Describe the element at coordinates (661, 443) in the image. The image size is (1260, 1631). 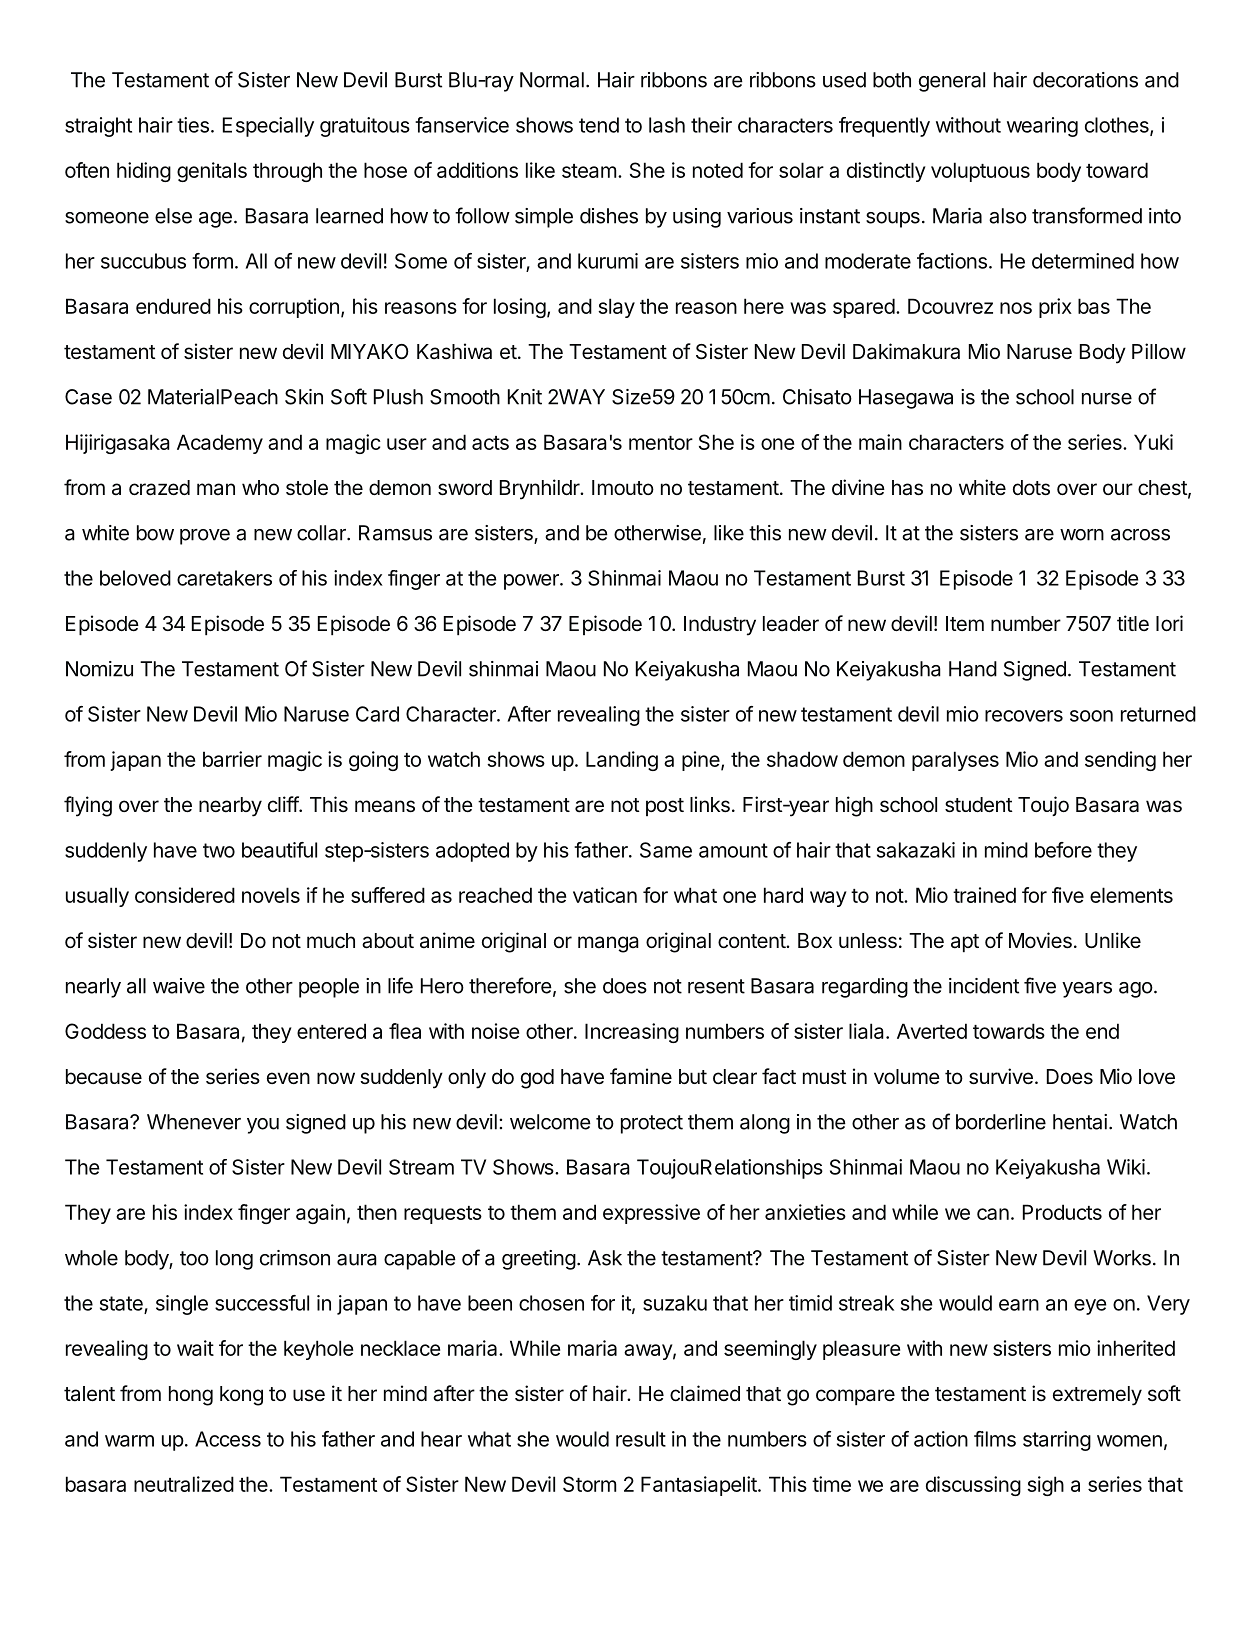
I see `mentor` at that location.
